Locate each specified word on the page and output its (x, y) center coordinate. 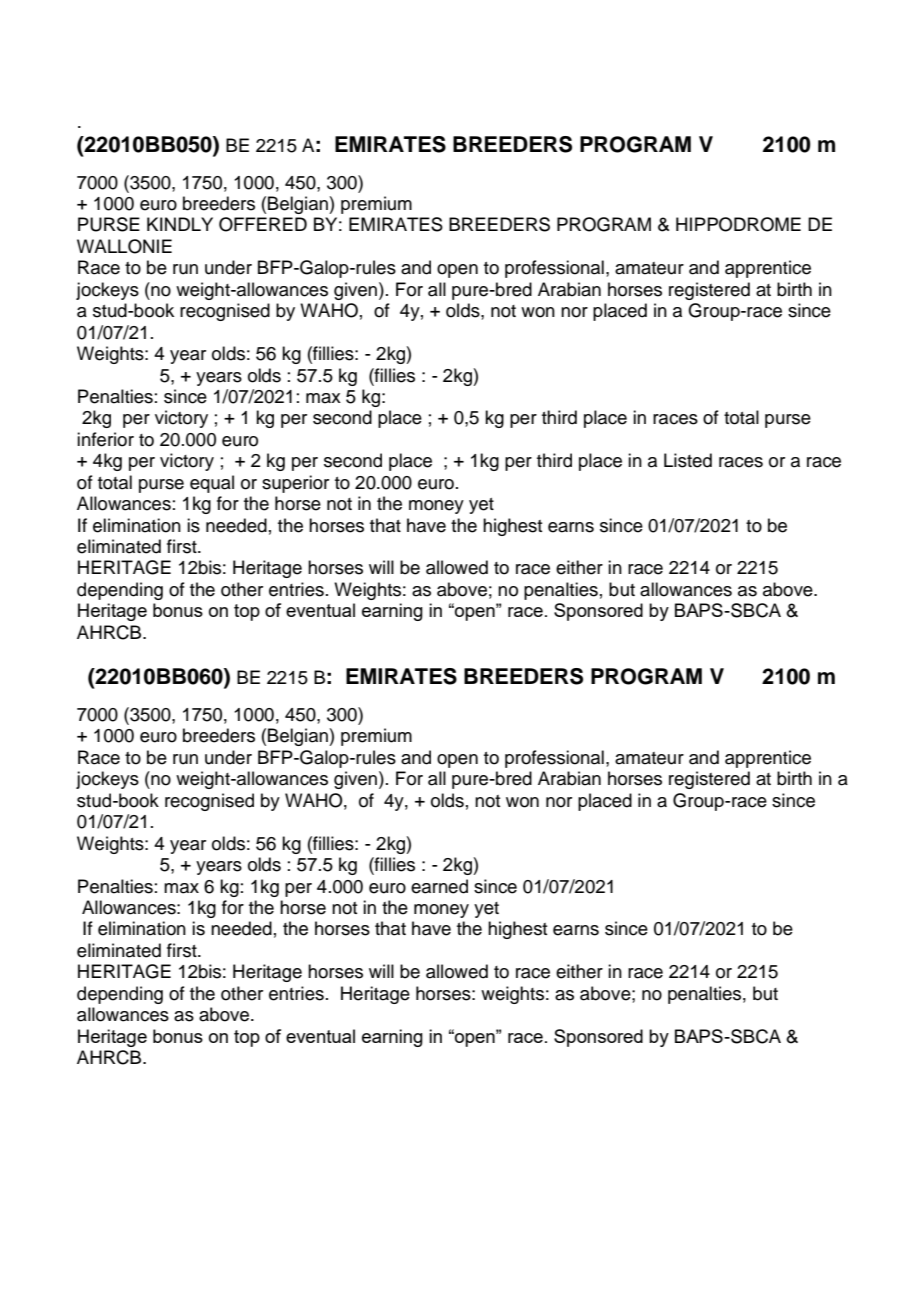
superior (295, 484)
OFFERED (263, 224)
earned (439, 886)
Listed (688, 460)
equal (212, 484)
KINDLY (180, 224)
